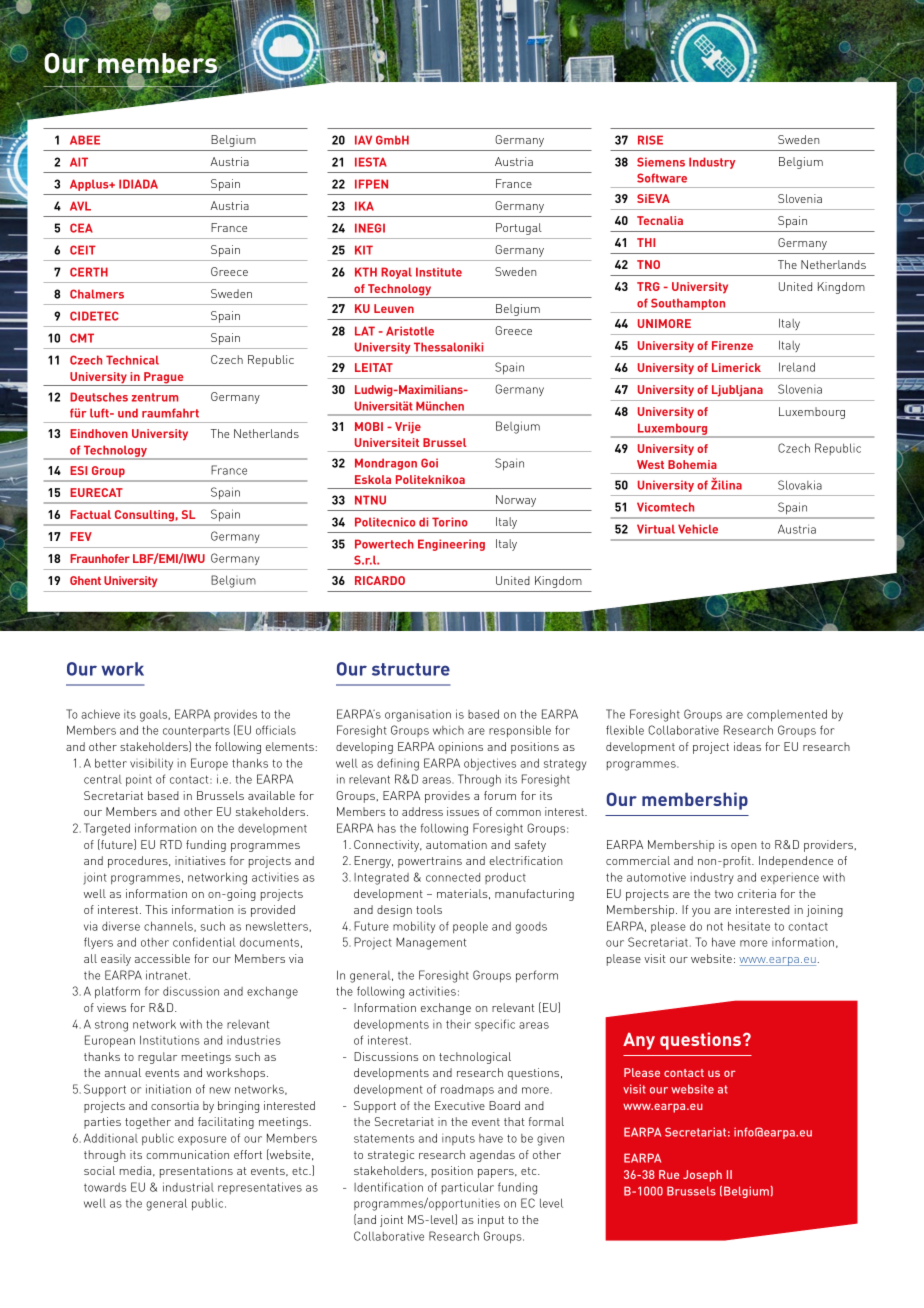 The image size is (924, 1308). I want to click on Joseph, so click(702, 1176).
